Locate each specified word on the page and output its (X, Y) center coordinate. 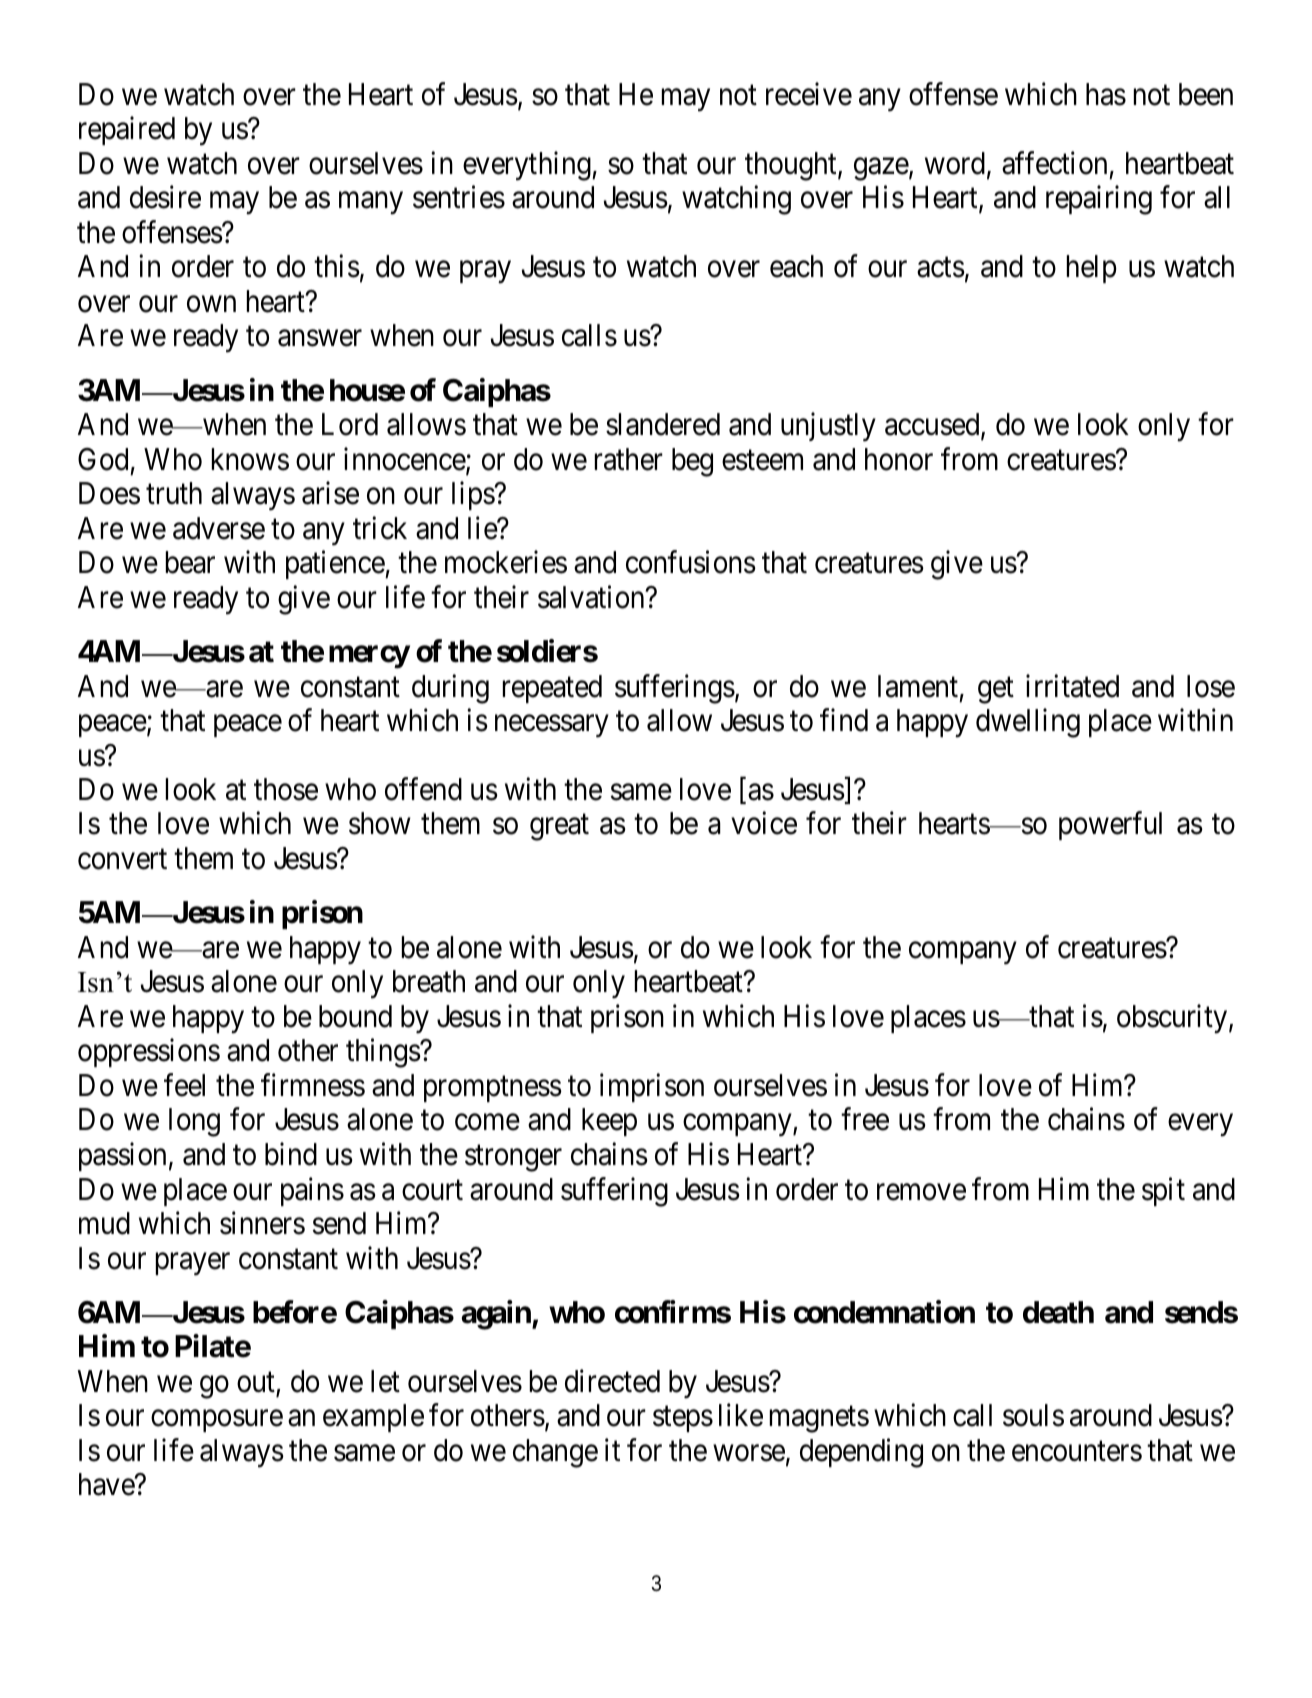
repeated (552, 689)
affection (1054, 163)
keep (609, 1122)
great (559, 828)
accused (933, 425)
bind (291, 1154)
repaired (127, 131)
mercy (369, 657)
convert (122, 860)
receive (809, 94)
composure (217, 1421)
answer (320, 339)
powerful (1110, 826)
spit (1163, 1191)
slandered (663, 424)
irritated (1072, 686)
